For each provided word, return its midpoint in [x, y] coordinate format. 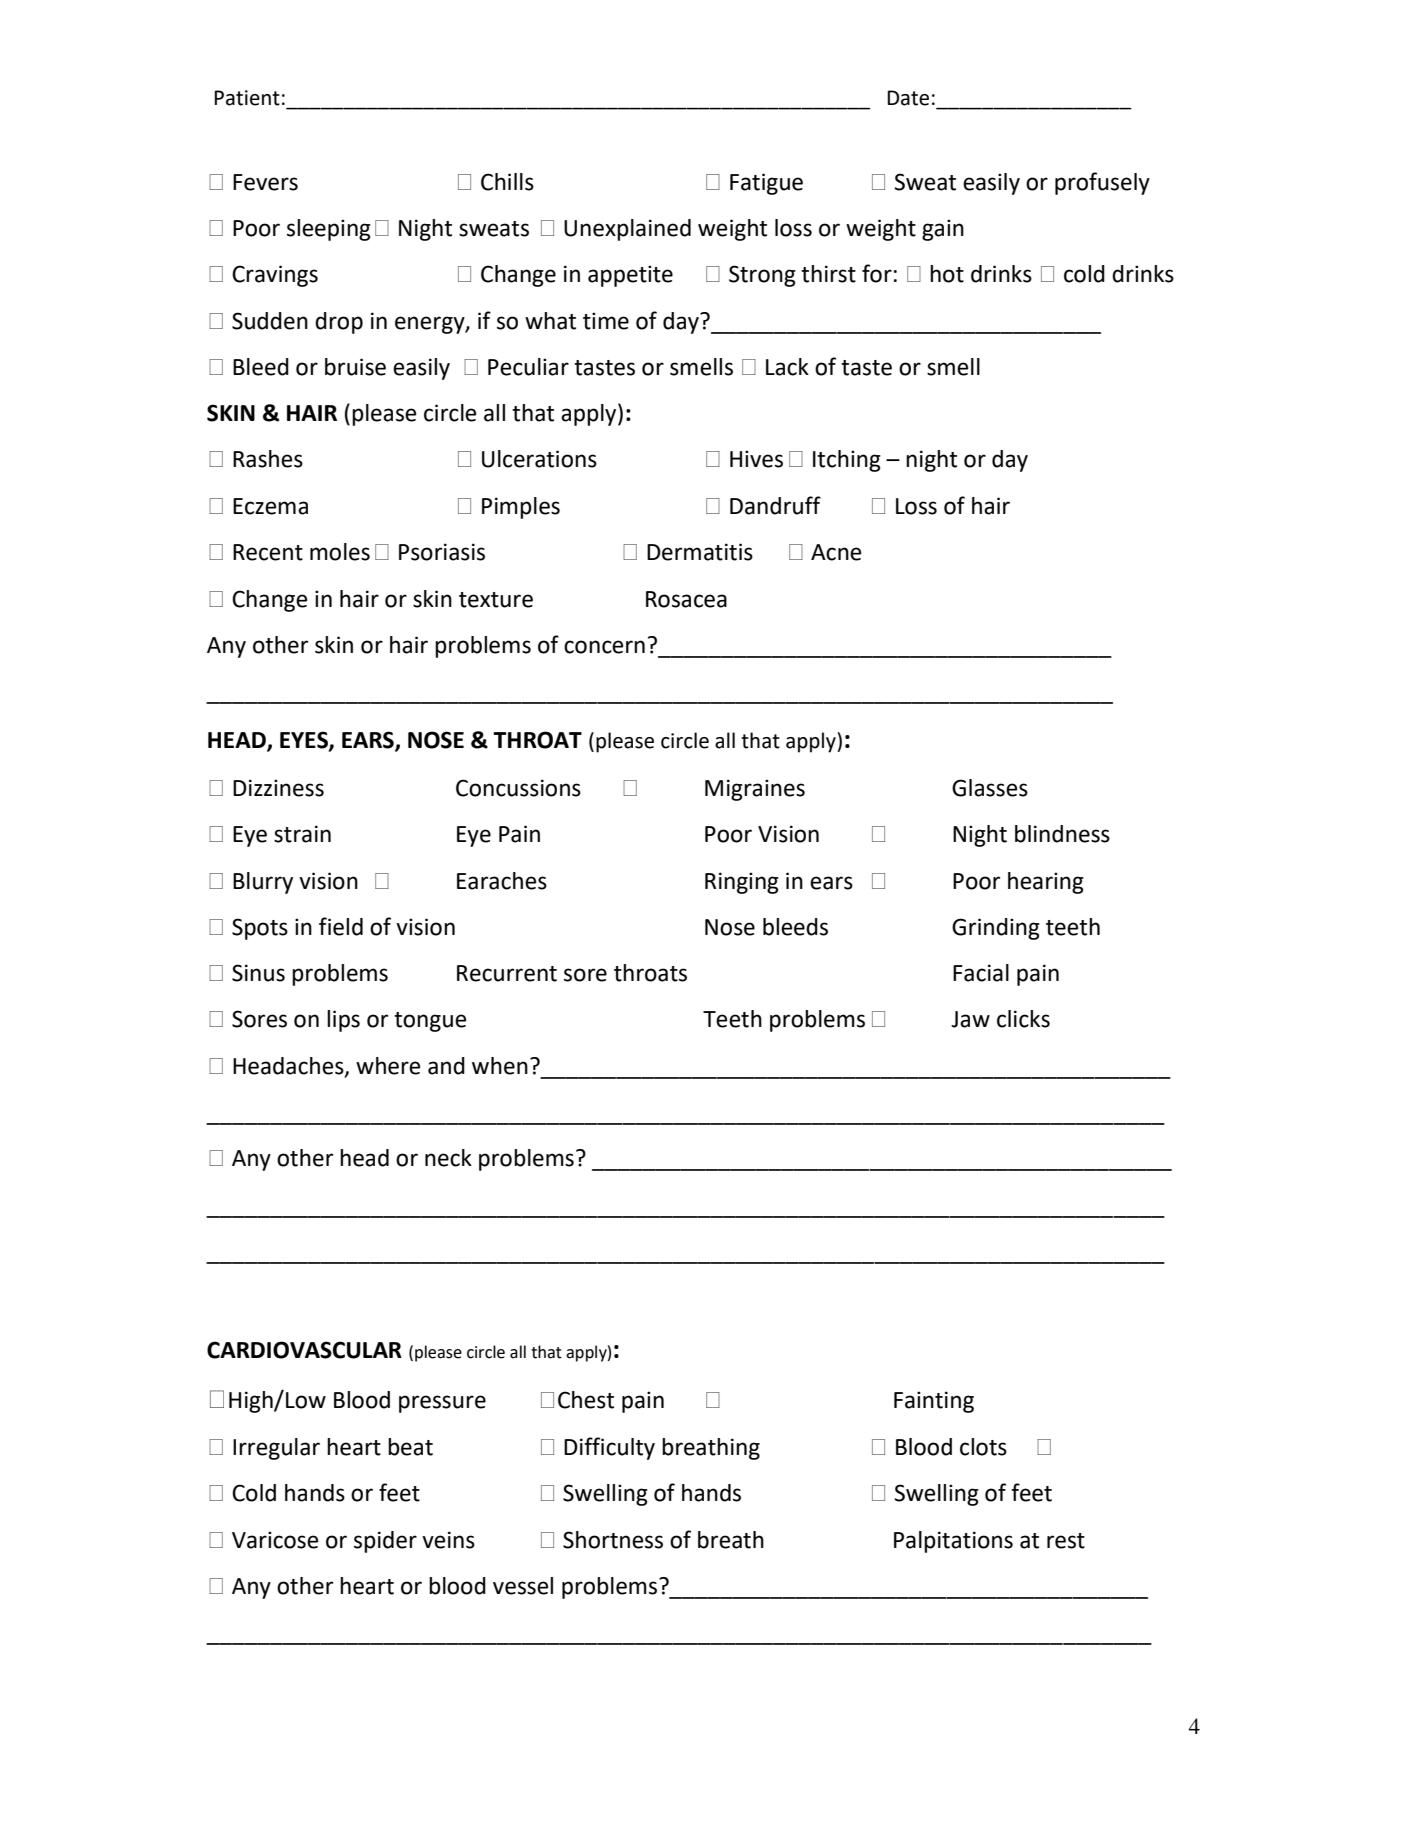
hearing [1046, 883]
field [341, 926]
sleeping [329, 230]
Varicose [275, 1540]
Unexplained [627, 230]
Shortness [613, 1540]
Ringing [742, 883]
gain [943, 230]
